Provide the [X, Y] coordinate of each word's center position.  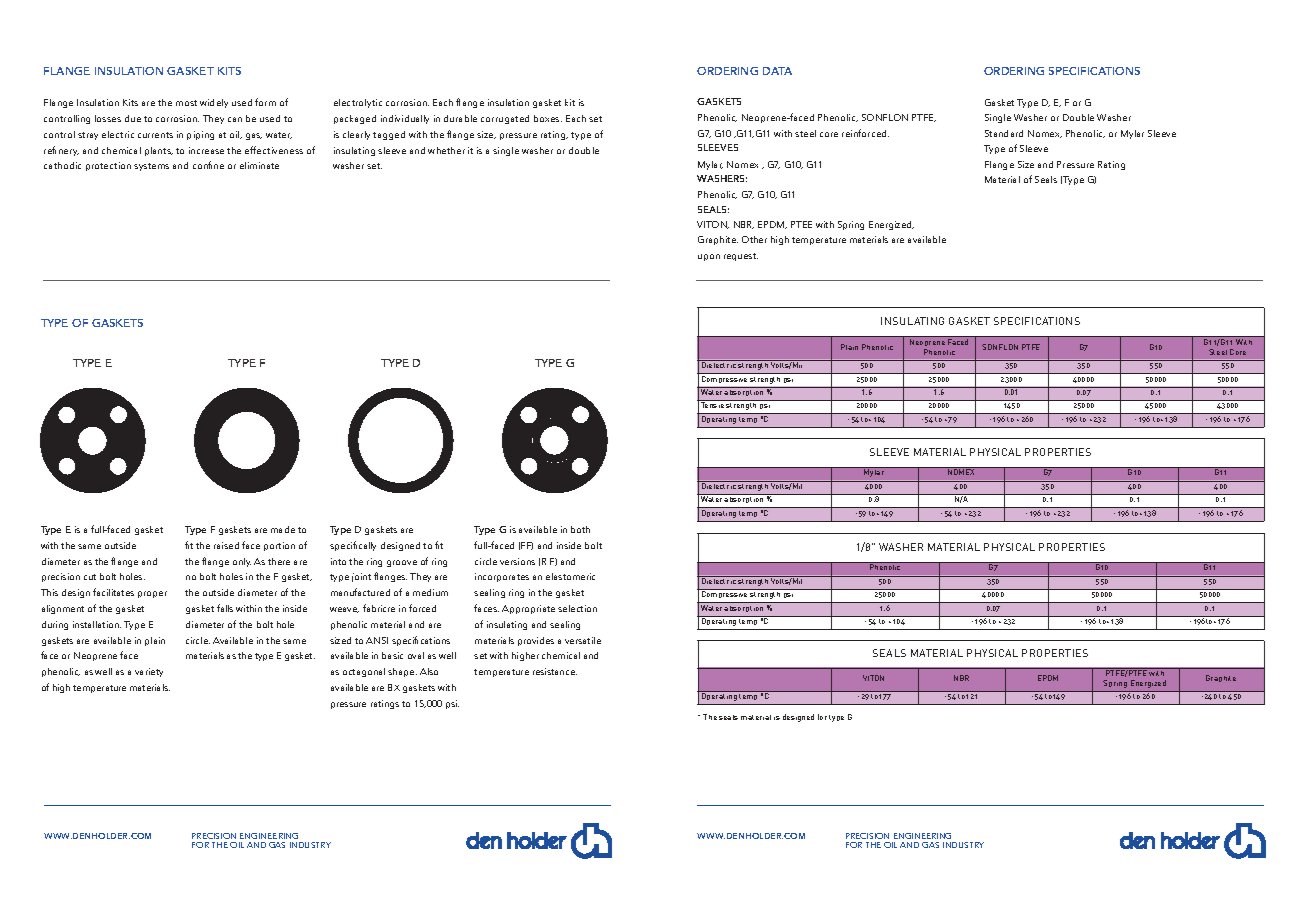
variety [149, 672]
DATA [777, 71]
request [741, 257]
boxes [548, 118]
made [283, 529]
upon [709, 257]
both [580, 529]
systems [151, 167]
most [186, 103]
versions [517, 561]
